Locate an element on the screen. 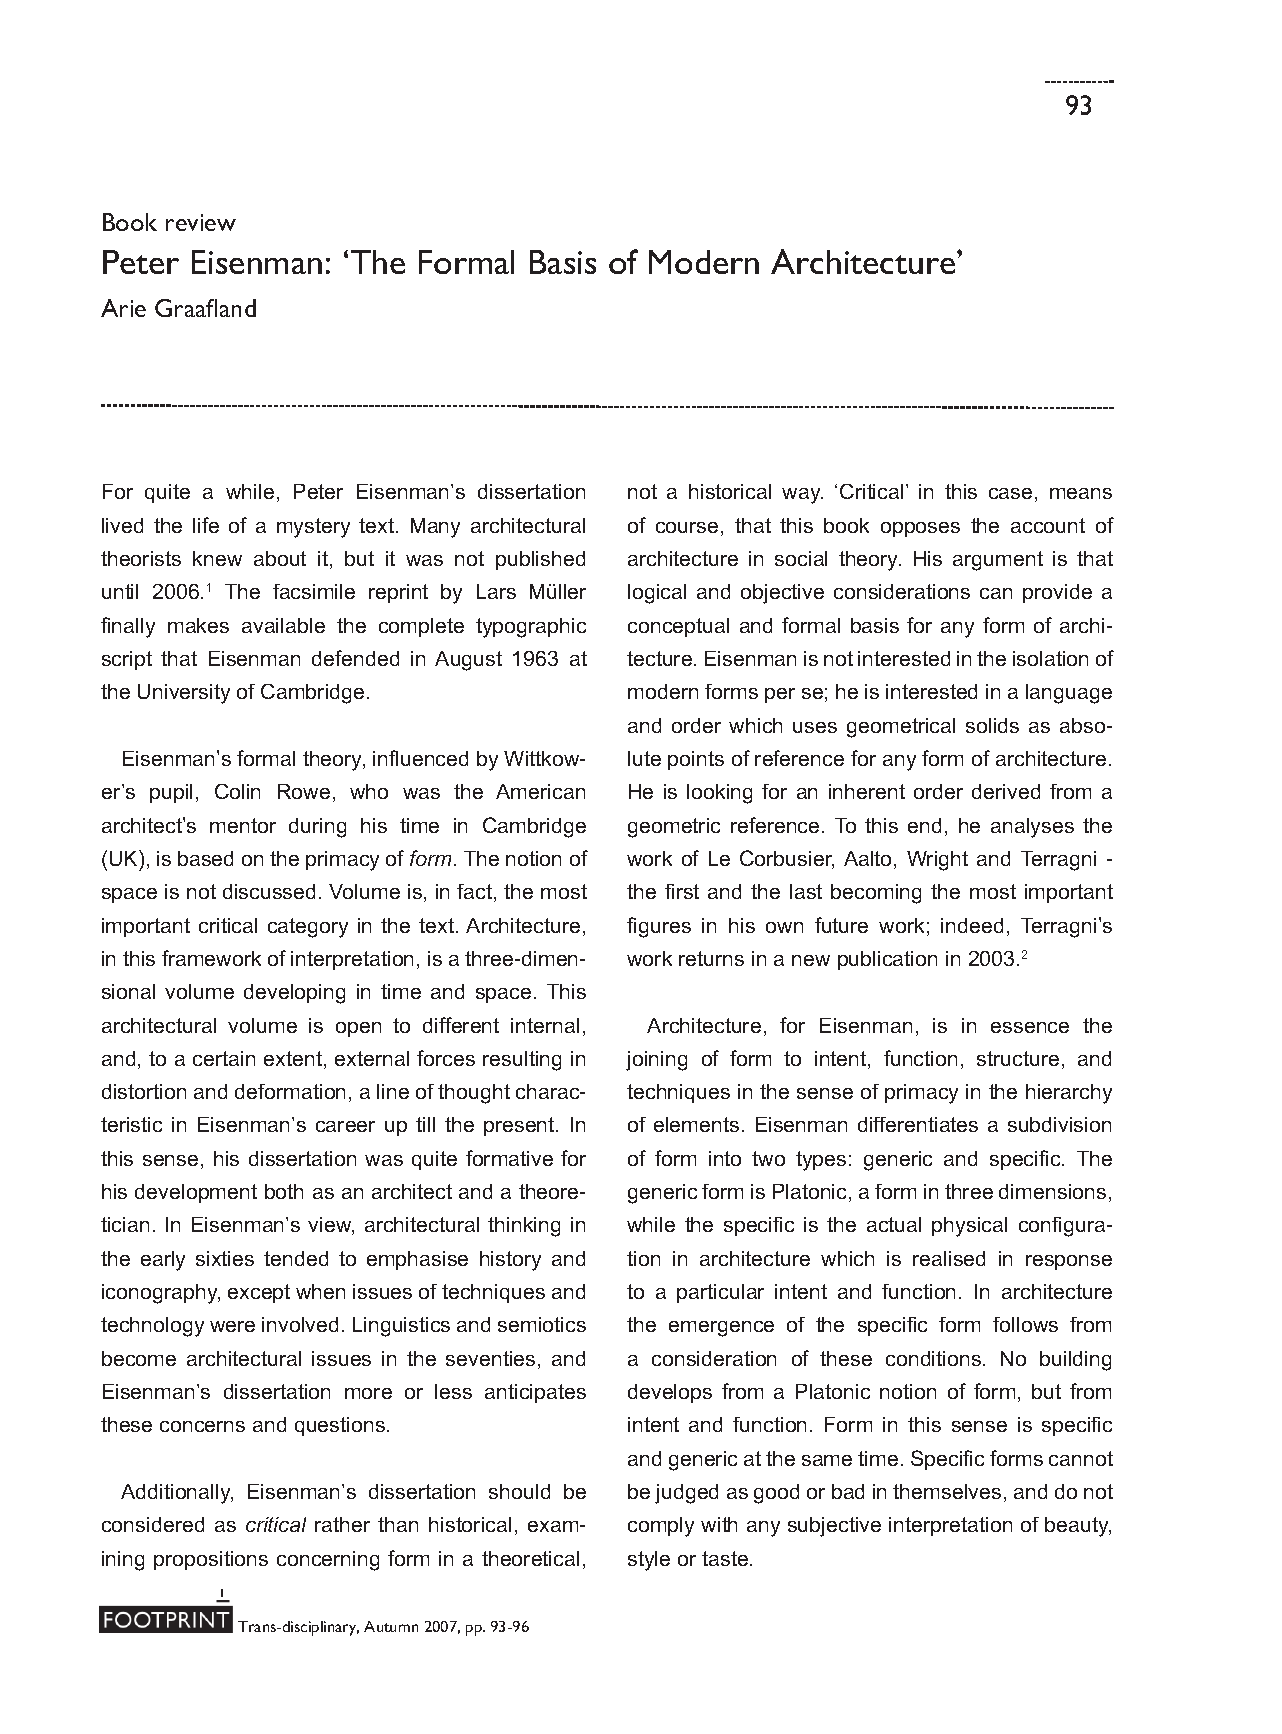 This screenshot has width=1282, height=1734. concerning is located at coordinates (328, 1561).
